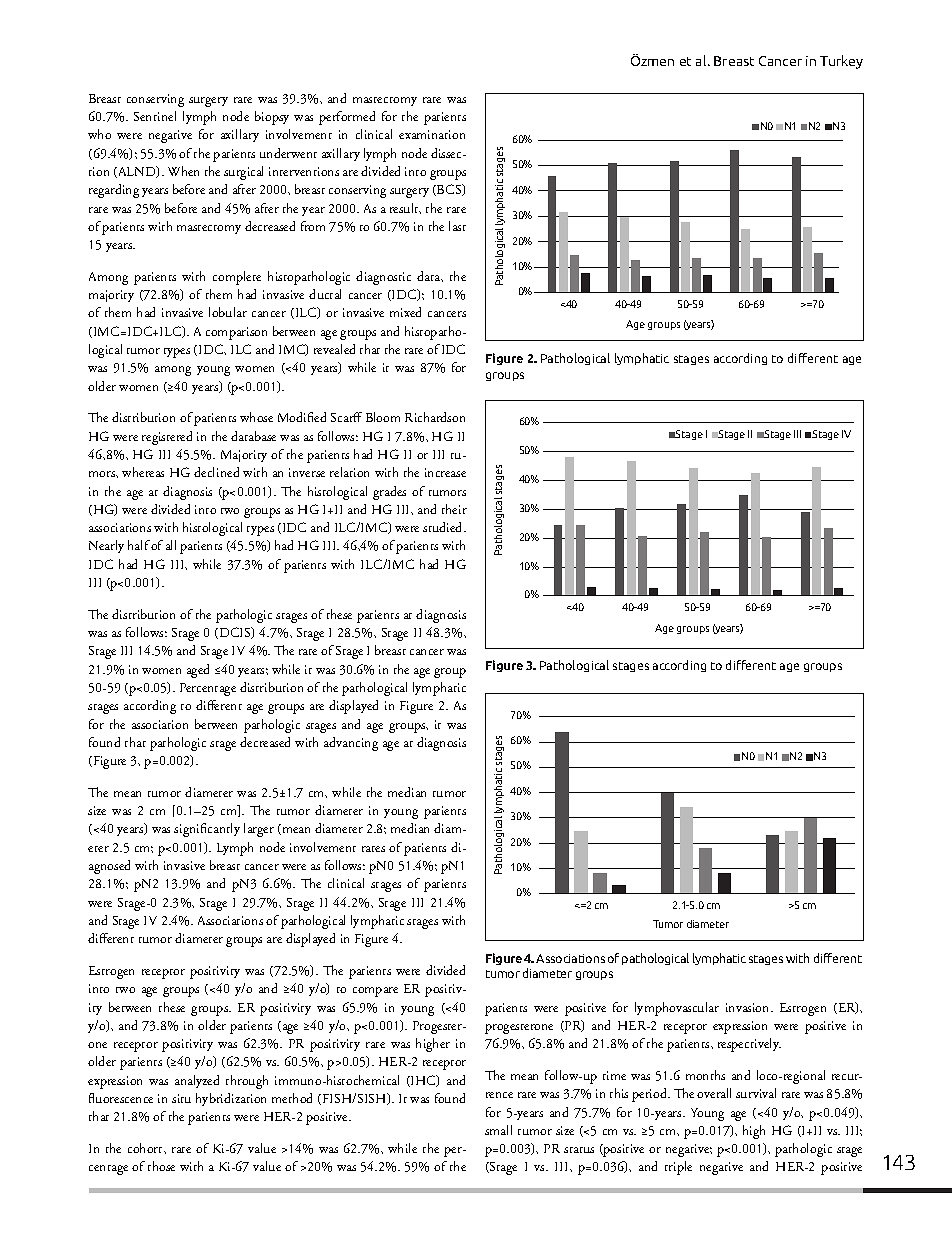 Image resolution: width=952 pixels, height=1240 pixels. Describe the element at coordinates (155, 116) in the screenshot. I see `Sentinel` at that location.
